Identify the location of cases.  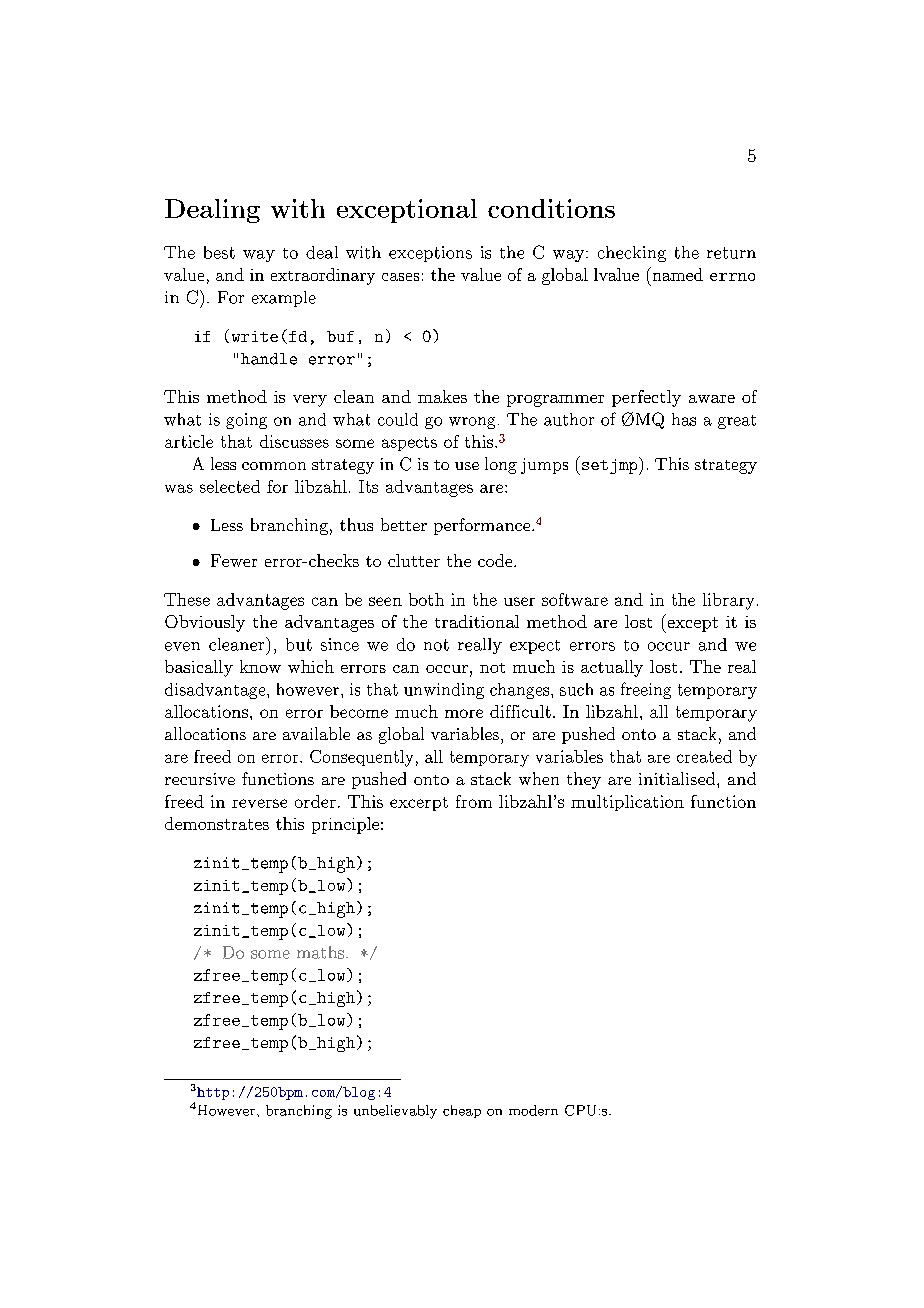
(400, 277).
